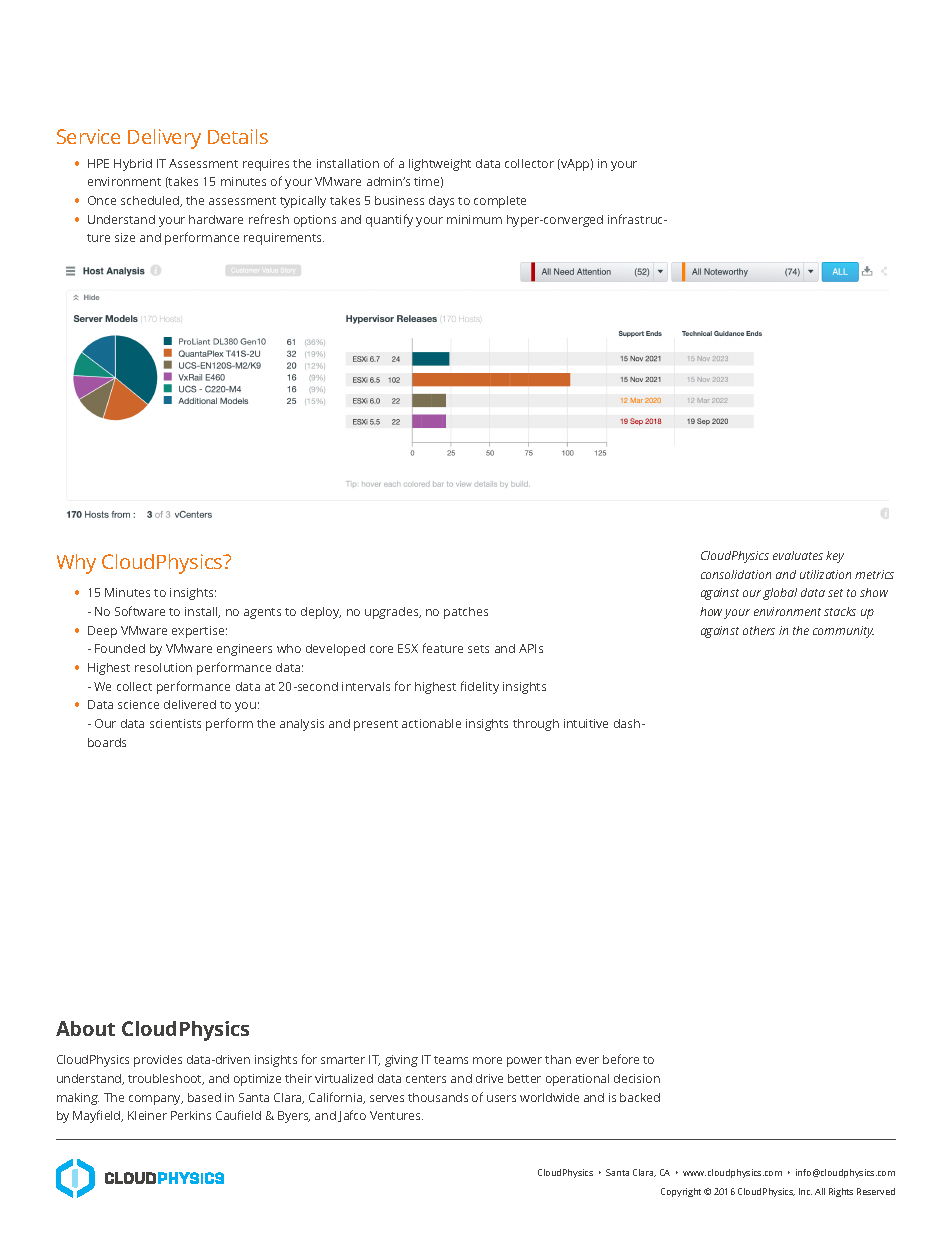 The width and height of the page is (952, 1233). Describe the element at coordinates (440, 165) in the page. I see `lightweight` at that location.
